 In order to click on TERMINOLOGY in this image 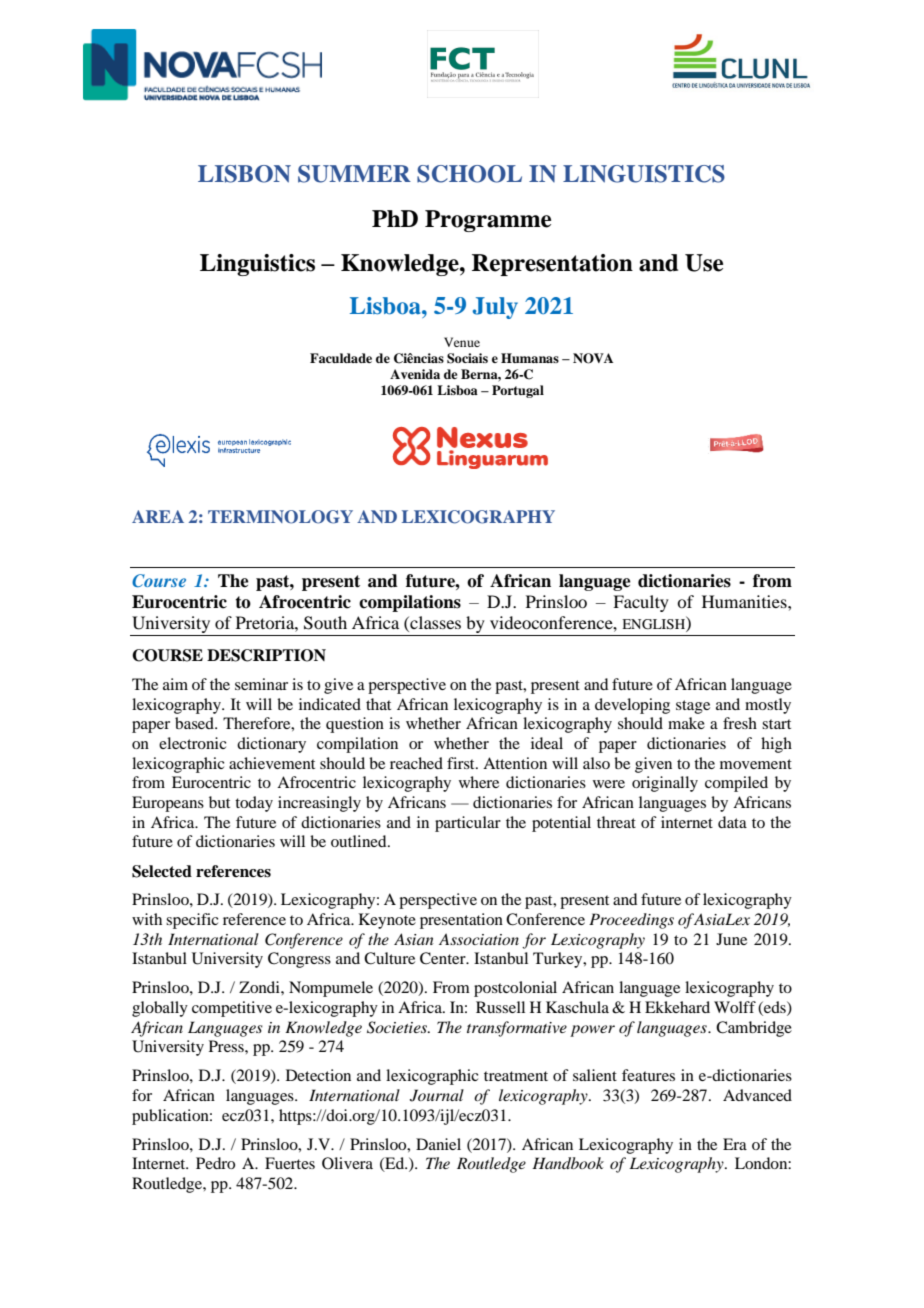, I will do `click(280, 517)`.
